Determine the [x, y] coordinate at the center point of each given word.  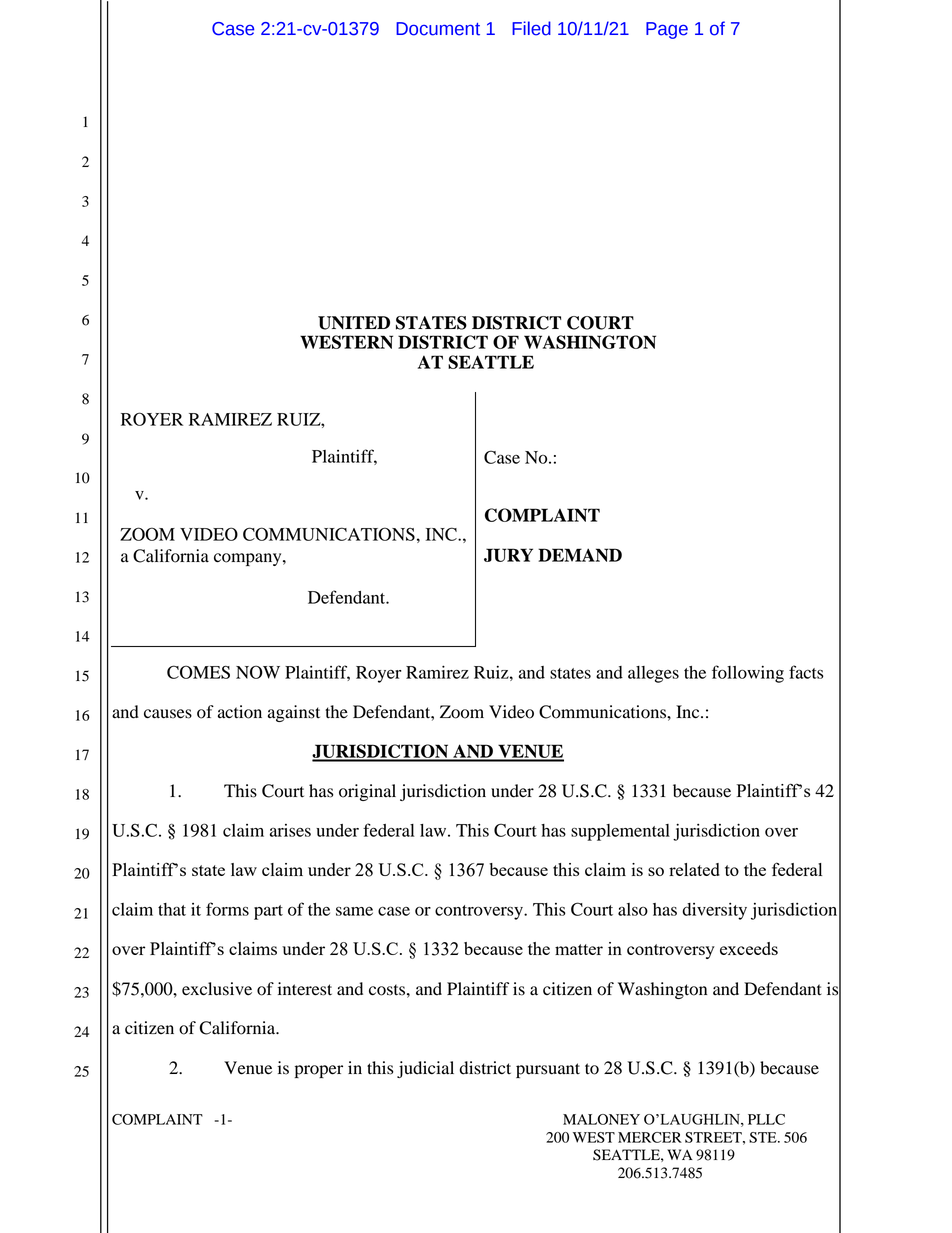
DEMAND [580, 555]
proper [319, 1071]
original [367, 792]
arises [290, 830]
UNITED [354, 323]
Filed [531, 28]
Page [667, 30]
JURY [508, 555]
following [748, 674]
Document [438, 29]
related [694, 869]
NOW [258, 672]
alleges [653, 674]
